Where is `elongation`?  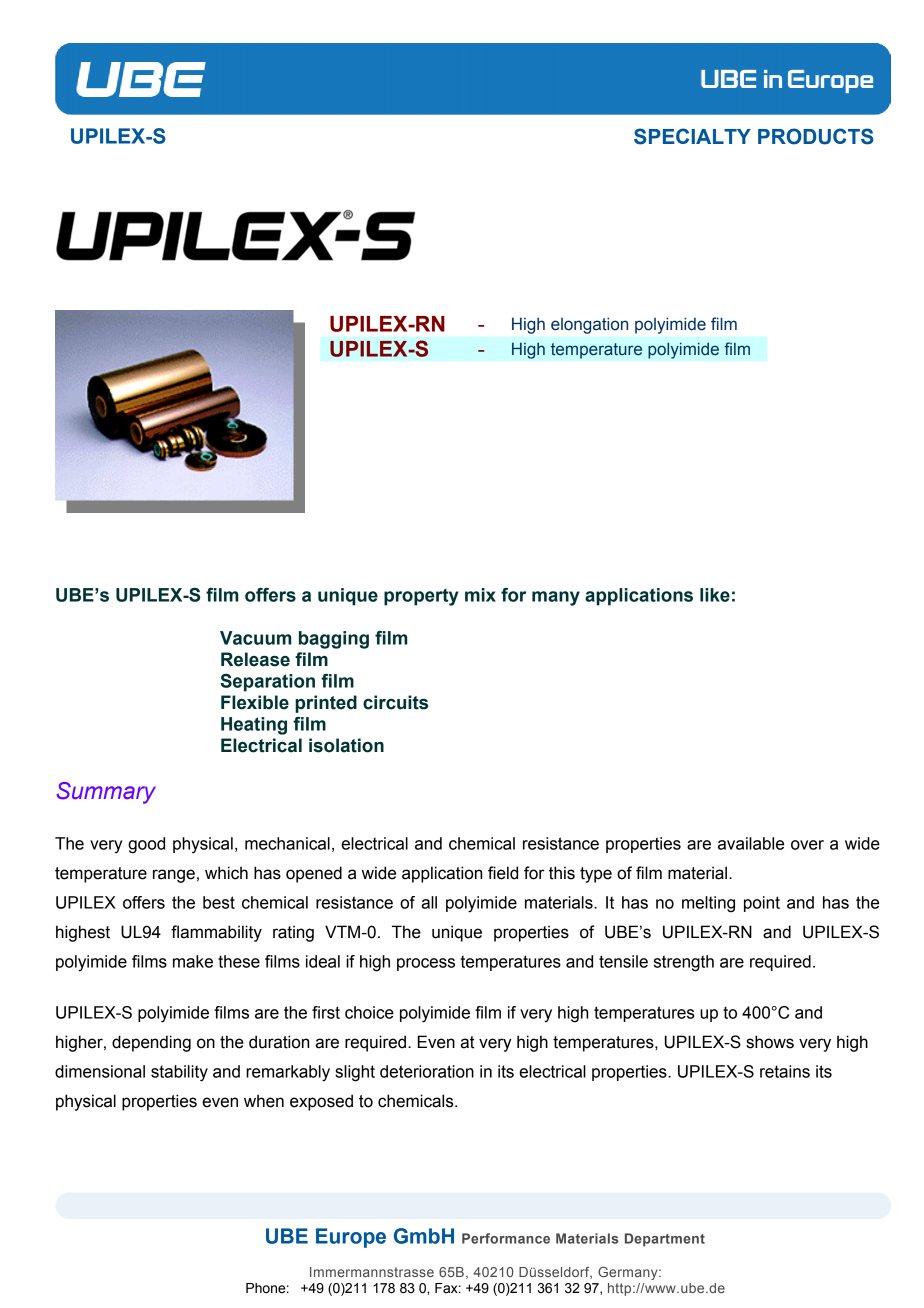 elongation is located at coordinates (589, 325).
